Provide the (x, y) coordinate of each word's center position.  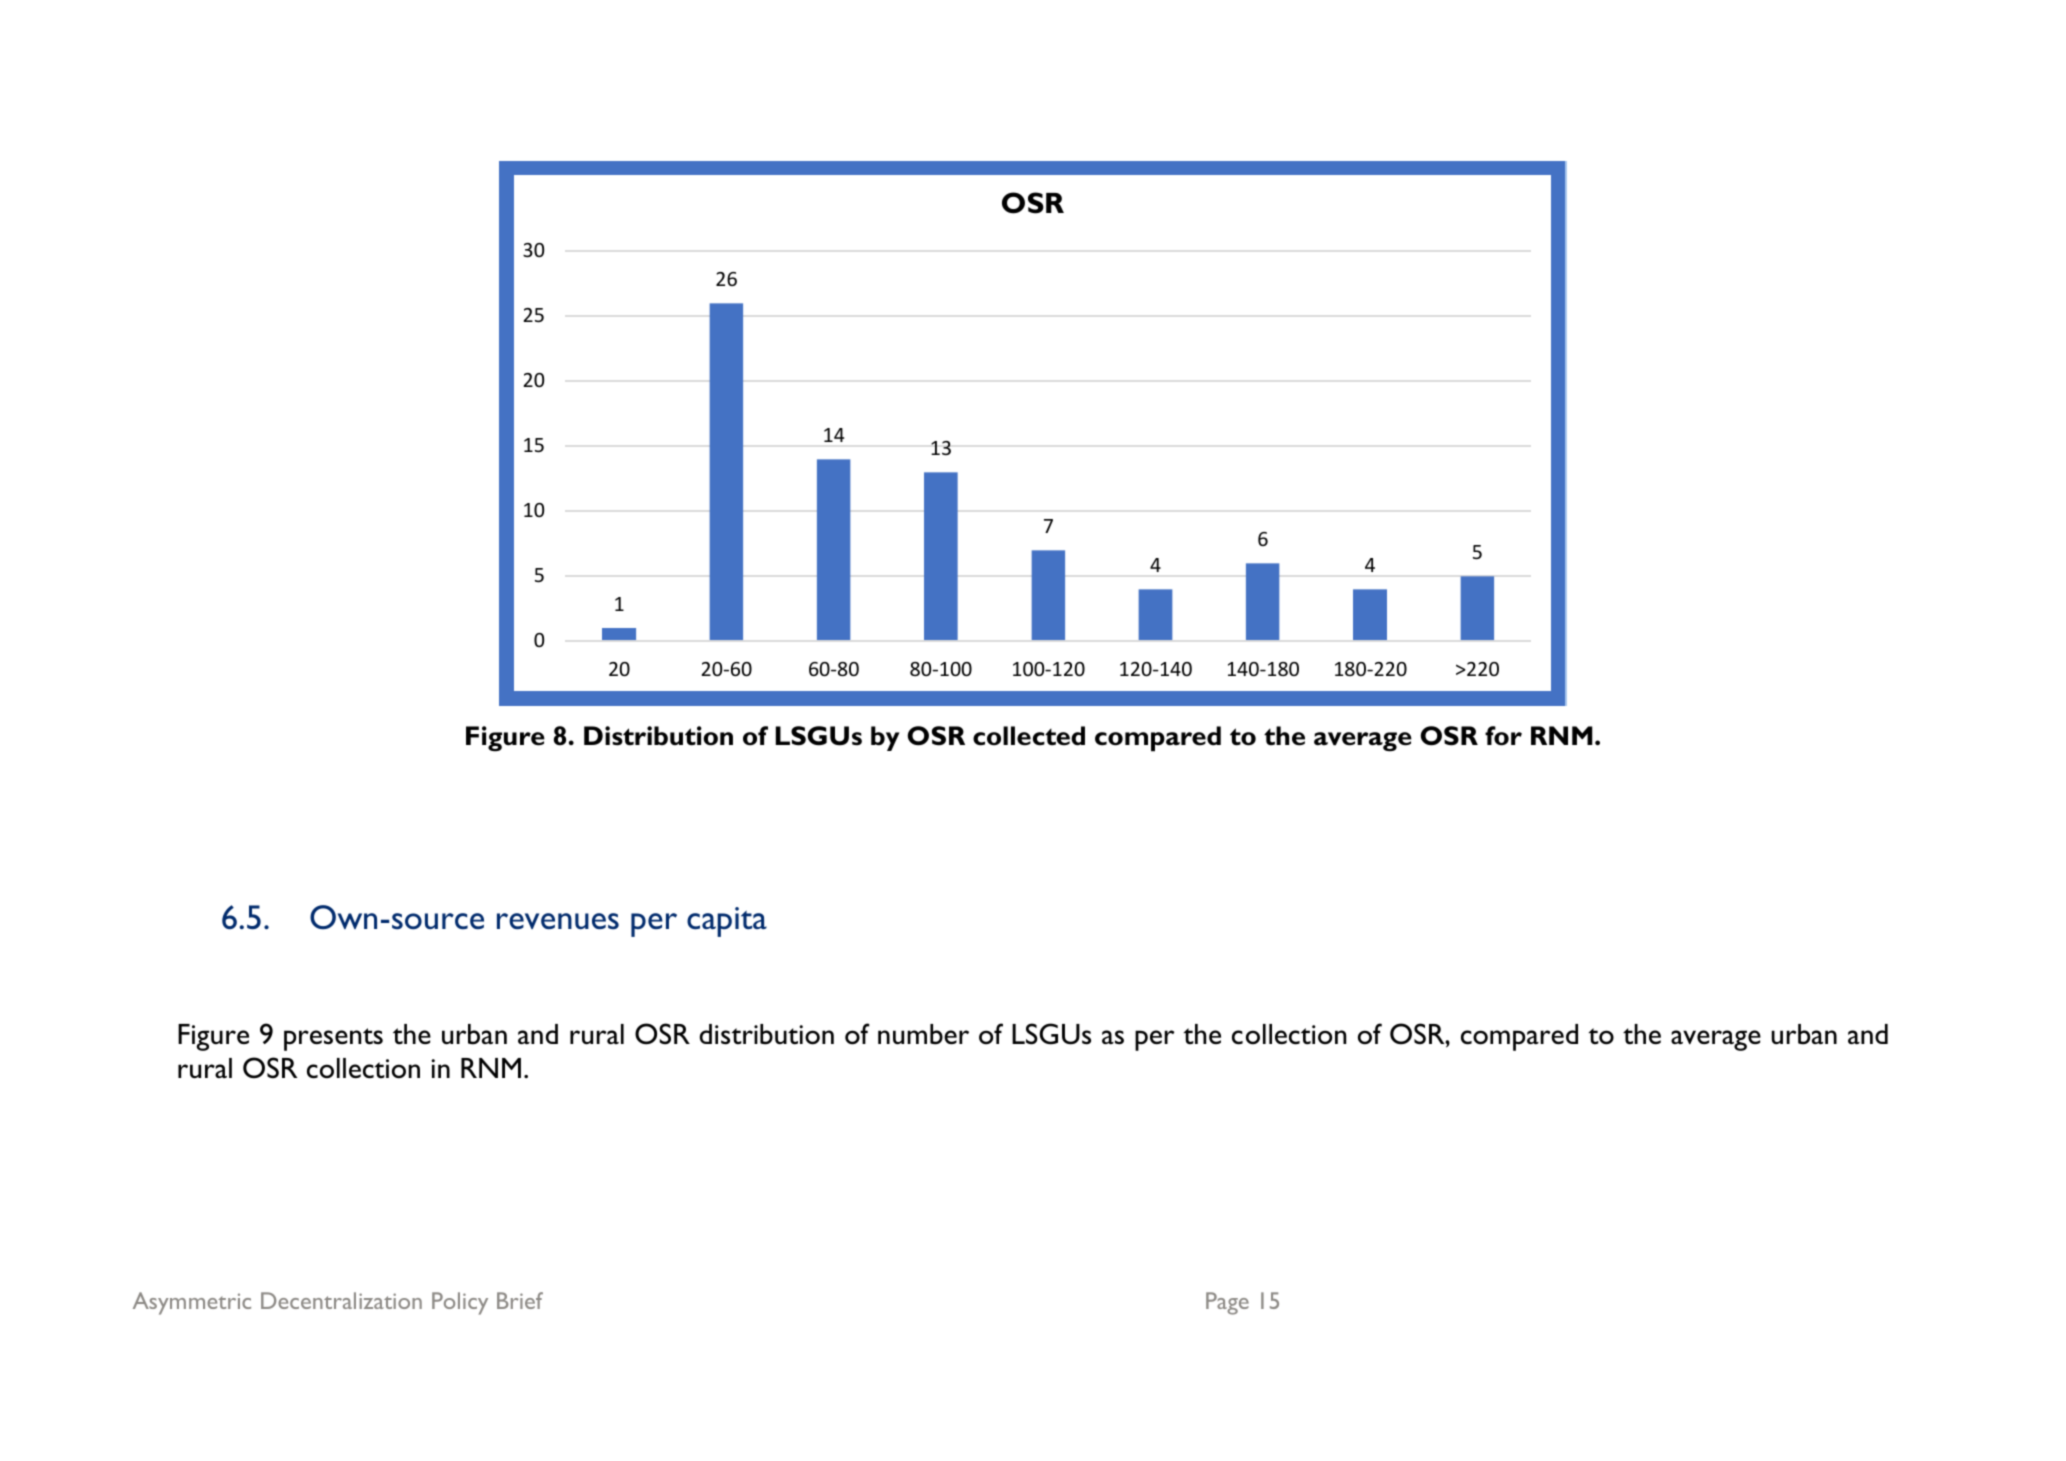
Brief (520, 1300)
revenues (558, 921)
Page (1227, 1303)
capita (727, 922)
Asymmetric (192, 1303)
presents (333, 1039)
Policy (460, 1303)
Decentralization (341, 1300)
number (923, 1034)
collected (1029, 736)
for (1503, 736)
